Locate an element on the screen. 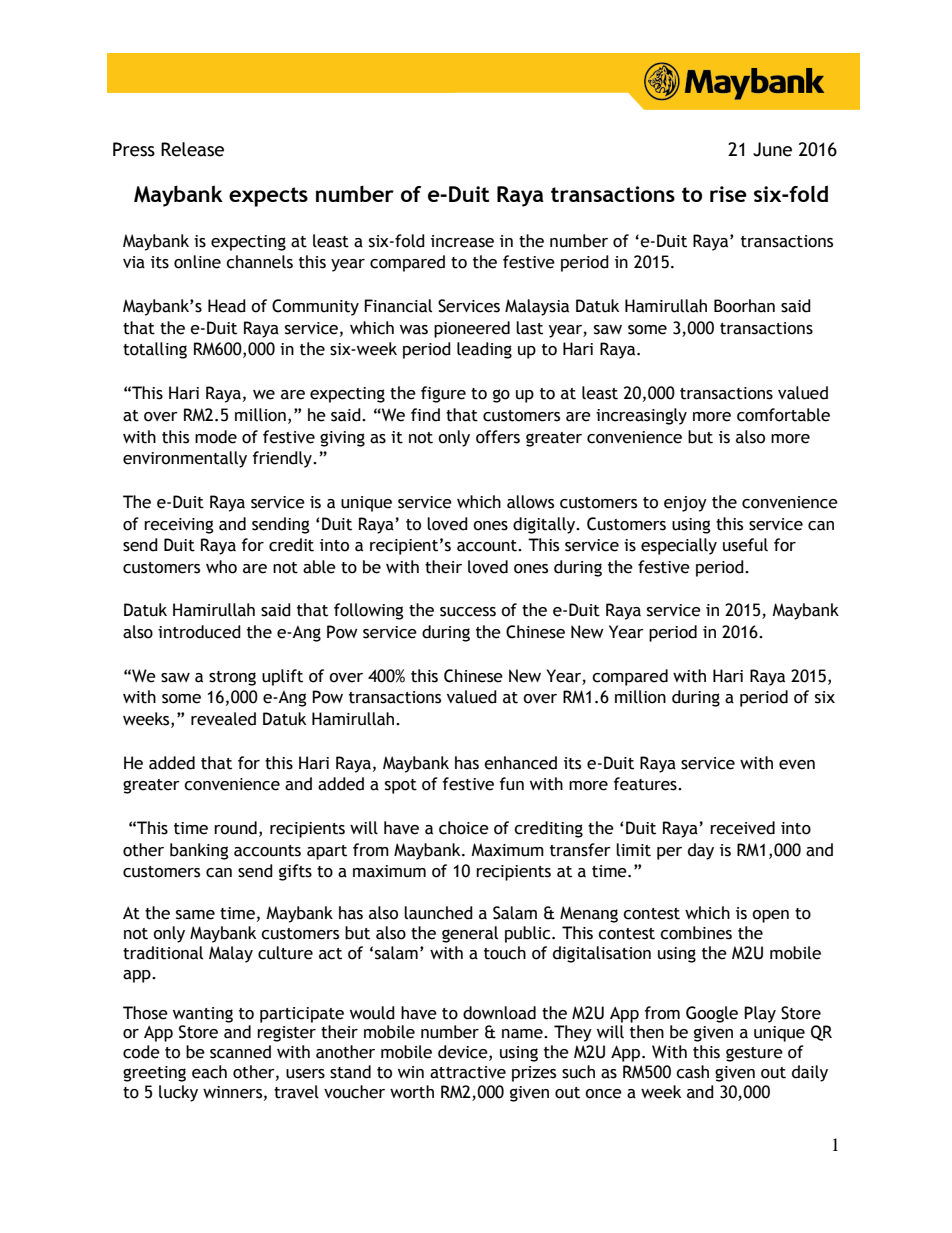  Release is located at coordinates (192, 149).
